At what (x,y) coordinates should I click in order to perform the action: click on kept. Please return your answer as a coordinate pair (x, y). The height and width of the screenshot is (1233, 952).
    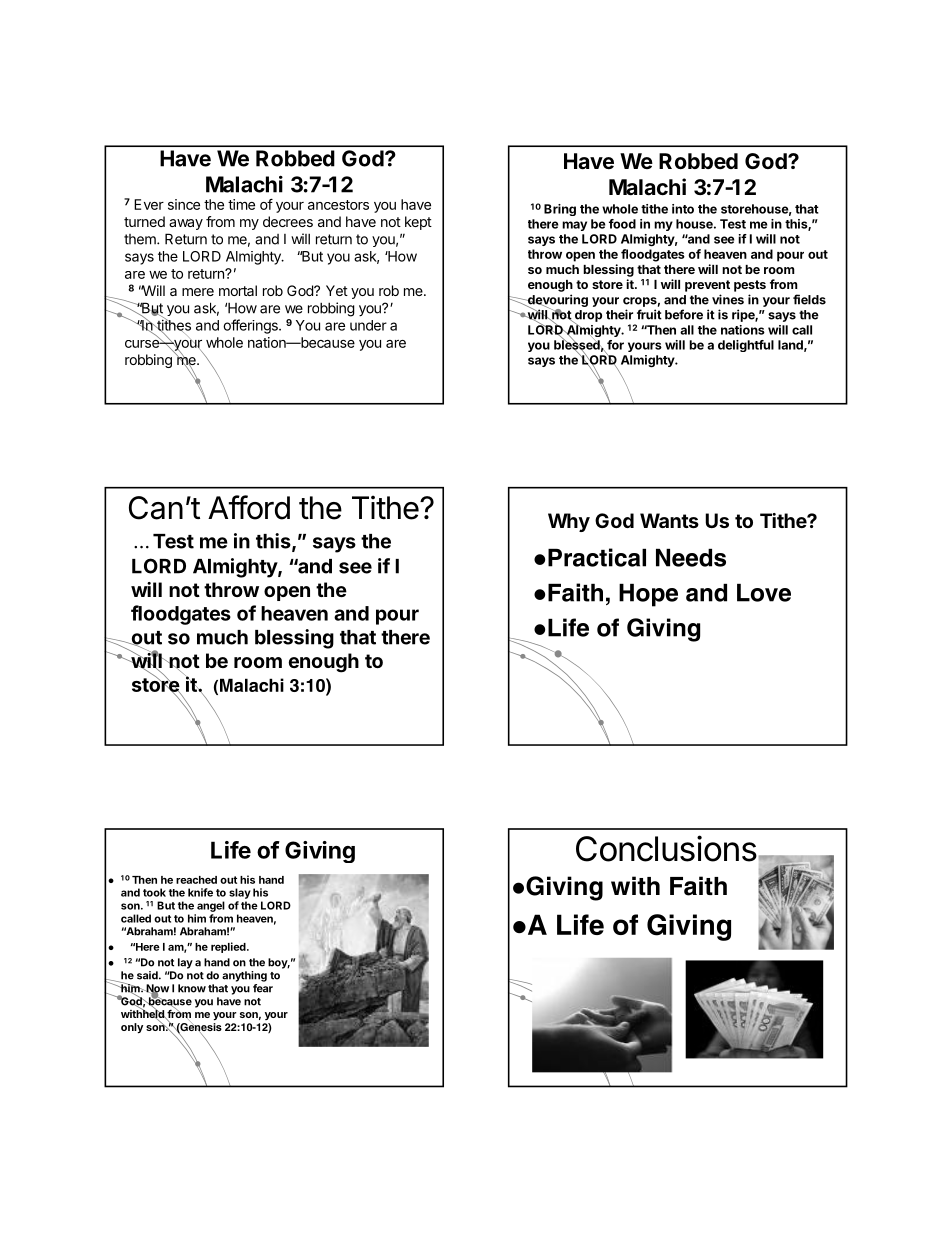
    Looking at the image, I should click on (418, 223).
